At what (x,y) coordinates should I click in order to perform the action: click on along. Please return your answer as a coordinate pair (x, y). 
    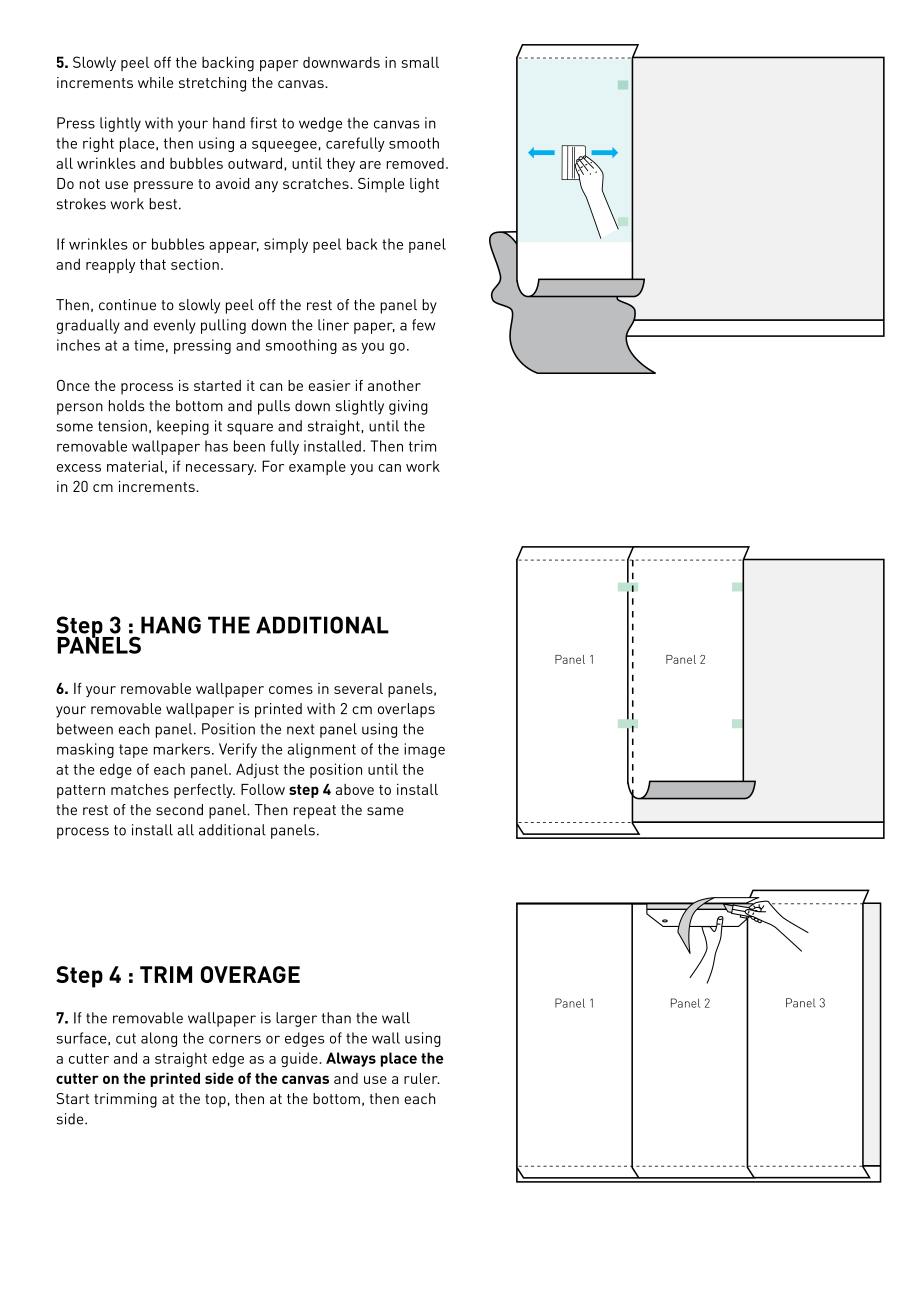
    Looking at the image, I should click on (159, 1039).
